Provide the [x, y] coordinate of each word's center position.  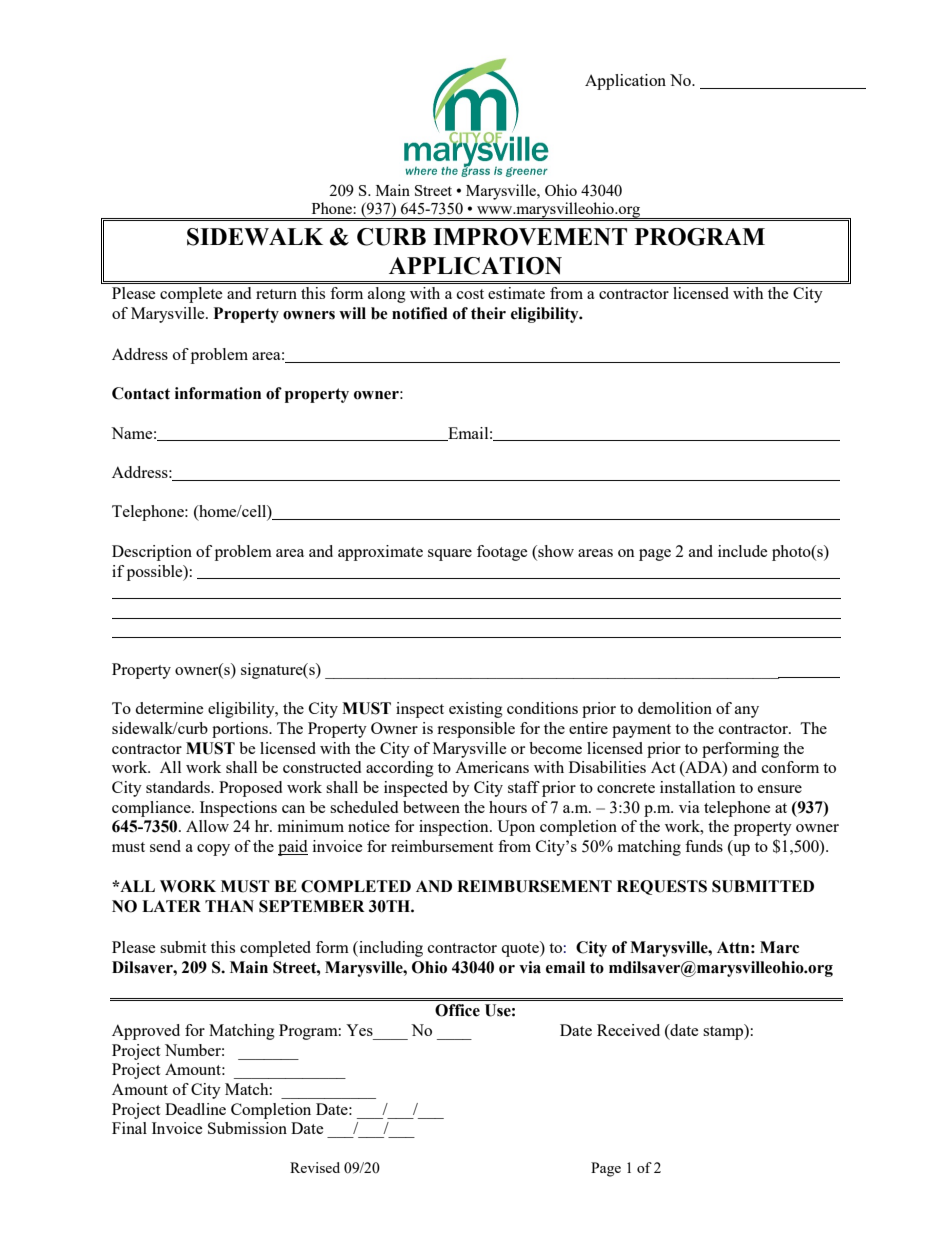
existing [476, 710]
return [276, 294]
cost [470, 294]
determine [169, 708]
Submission [247, 1128]
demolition [675, 708]
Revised [315, 1167]
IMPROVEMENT [530, 237]
